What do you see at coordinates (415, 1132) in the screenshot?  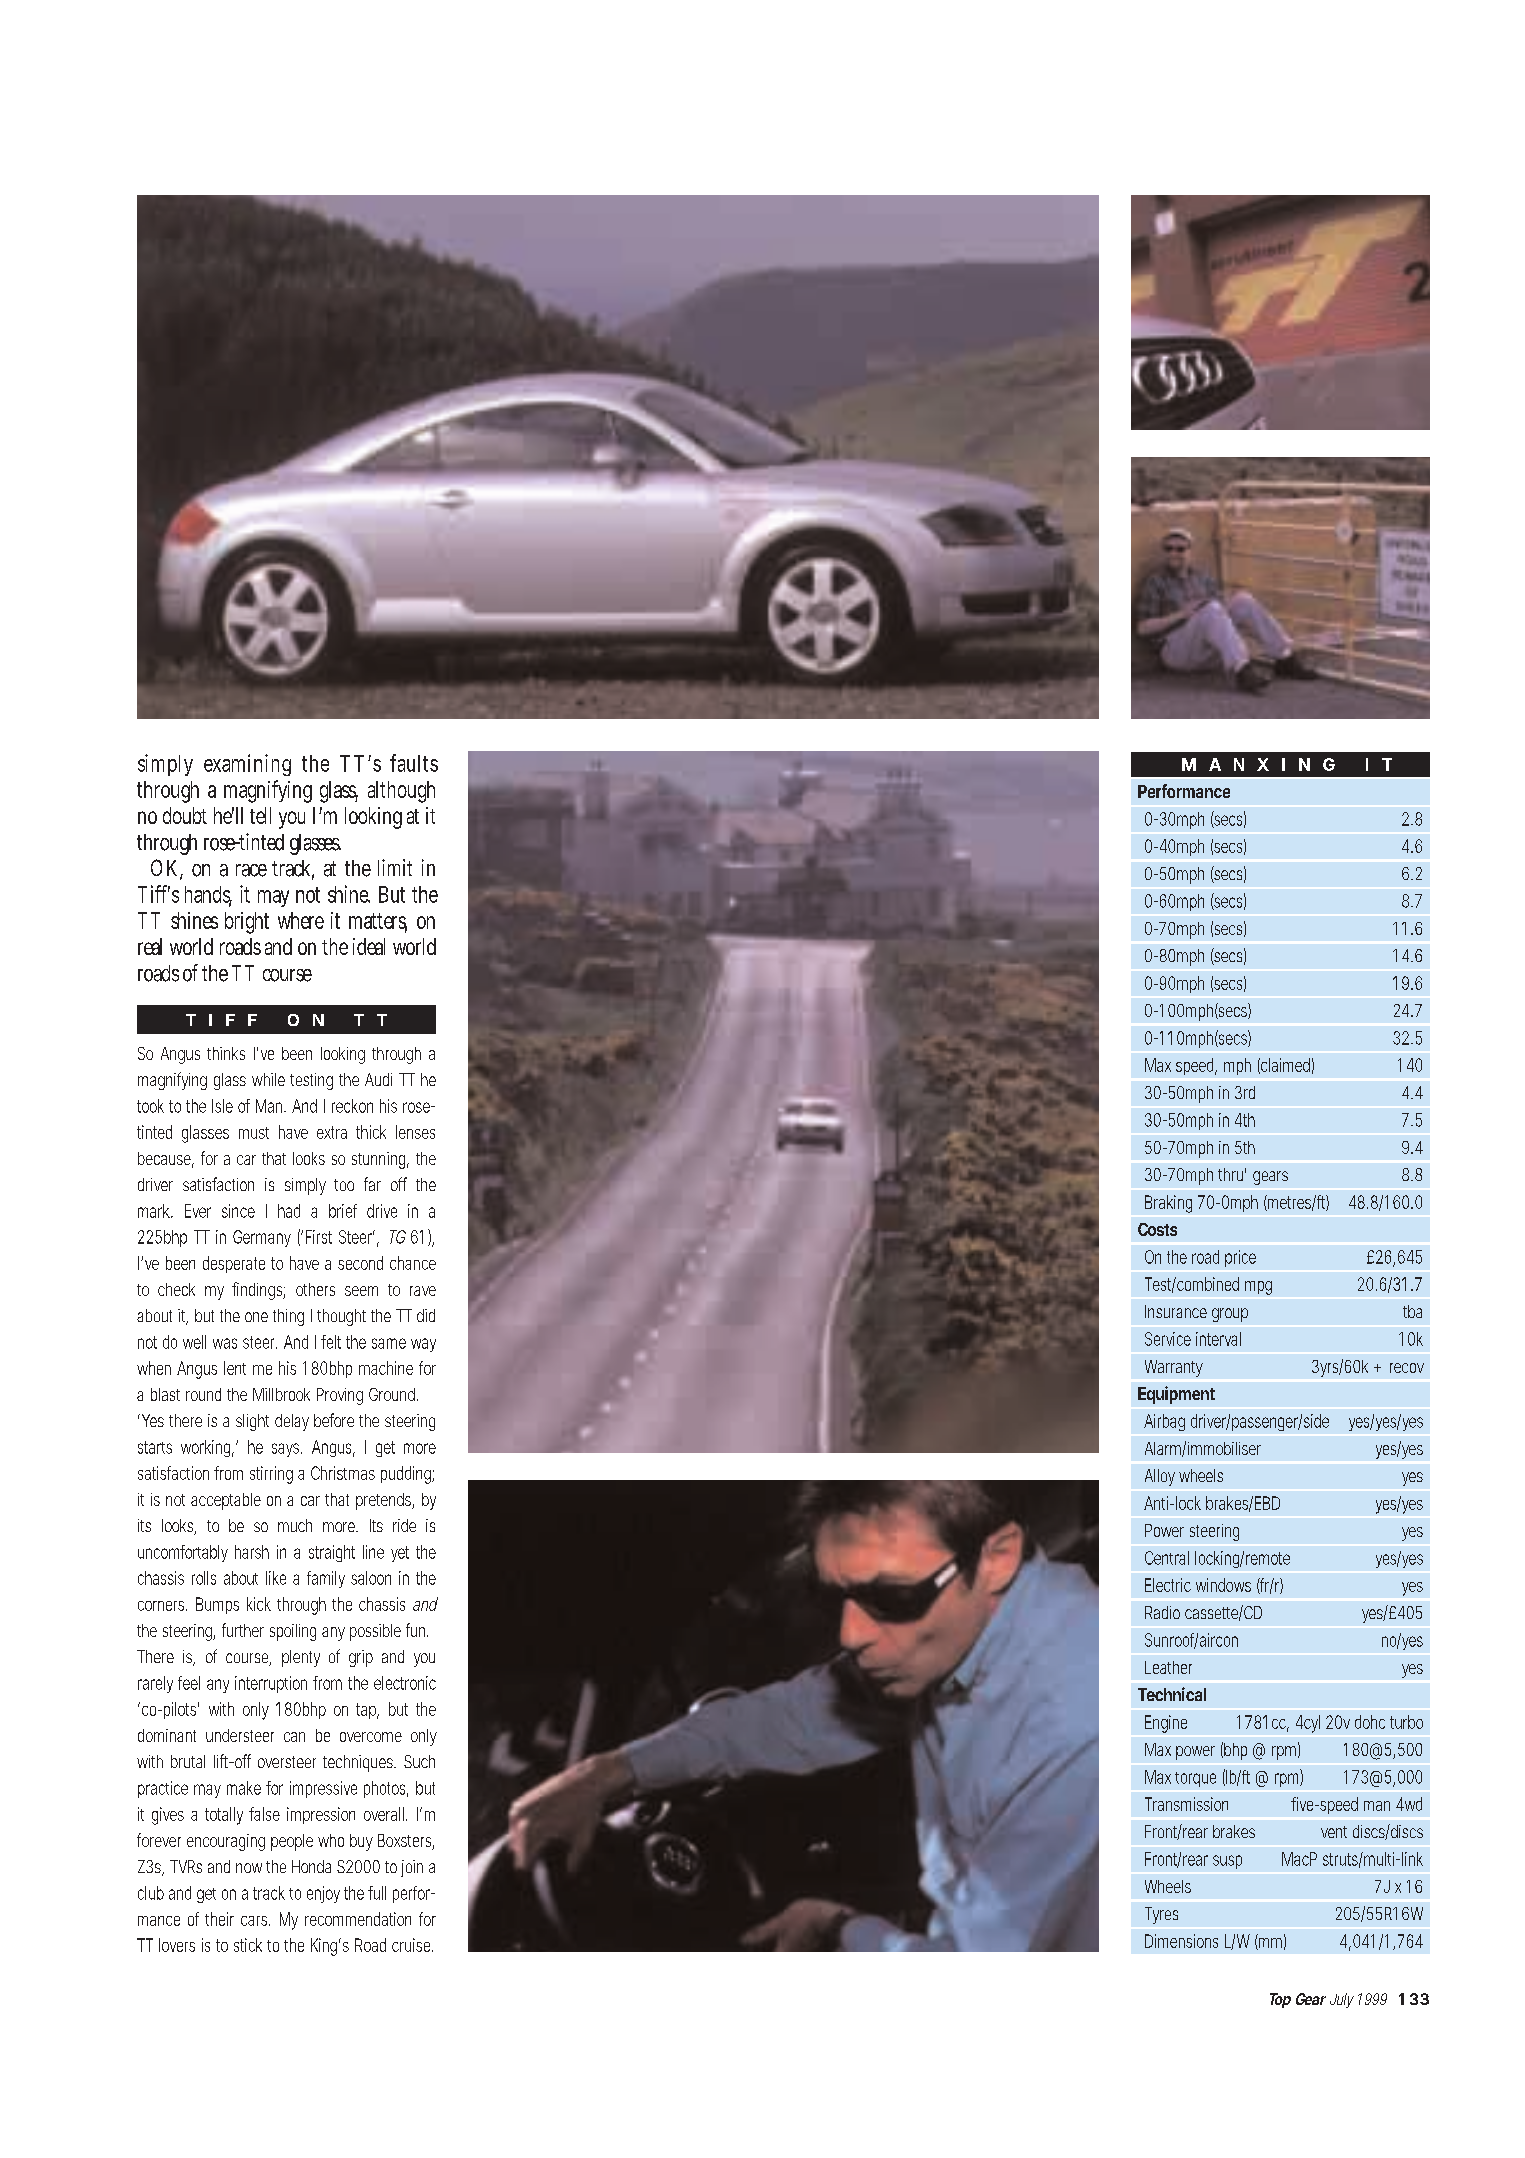 I see `lenses` at bounding box center [415, 1132].
